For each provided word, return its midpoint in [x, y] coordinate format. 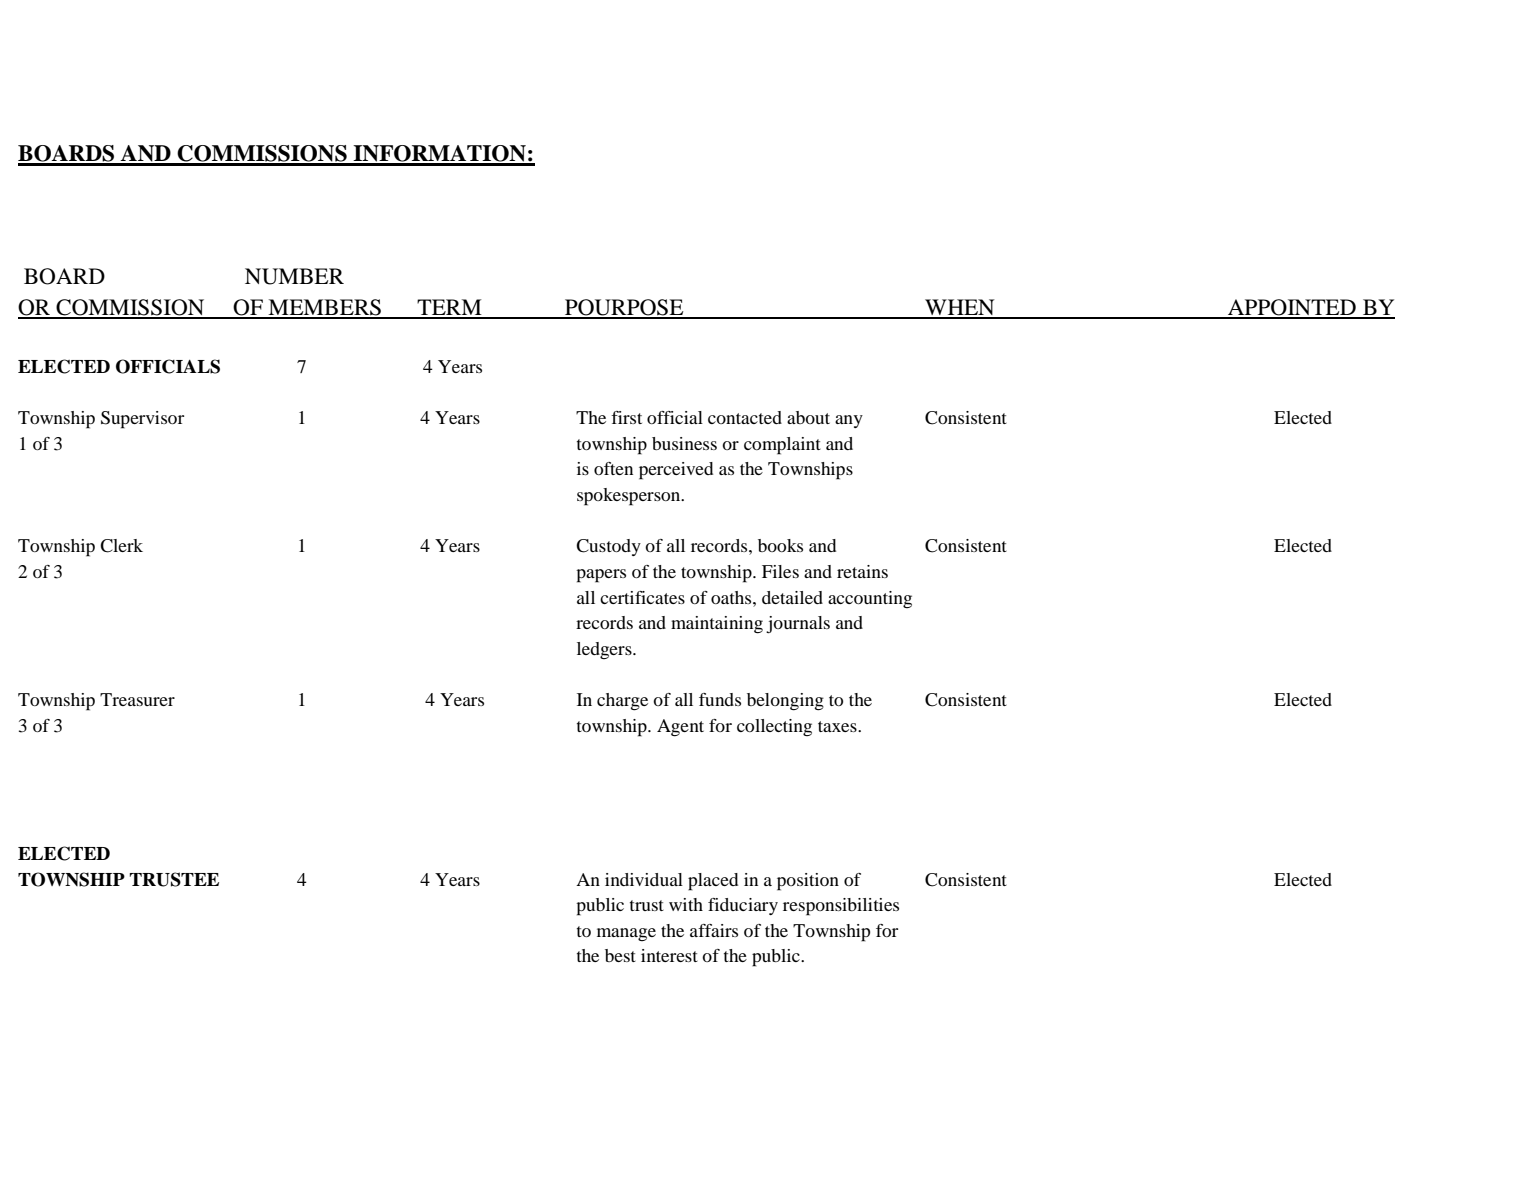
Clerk [121, 546]
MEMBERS [324, 308]
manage [626, 934]
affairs [714, 930]
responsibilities [841, 907]
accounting [870, 599]
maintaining [717, 625]
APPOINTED [1292, 308]
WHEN [960, 308]
